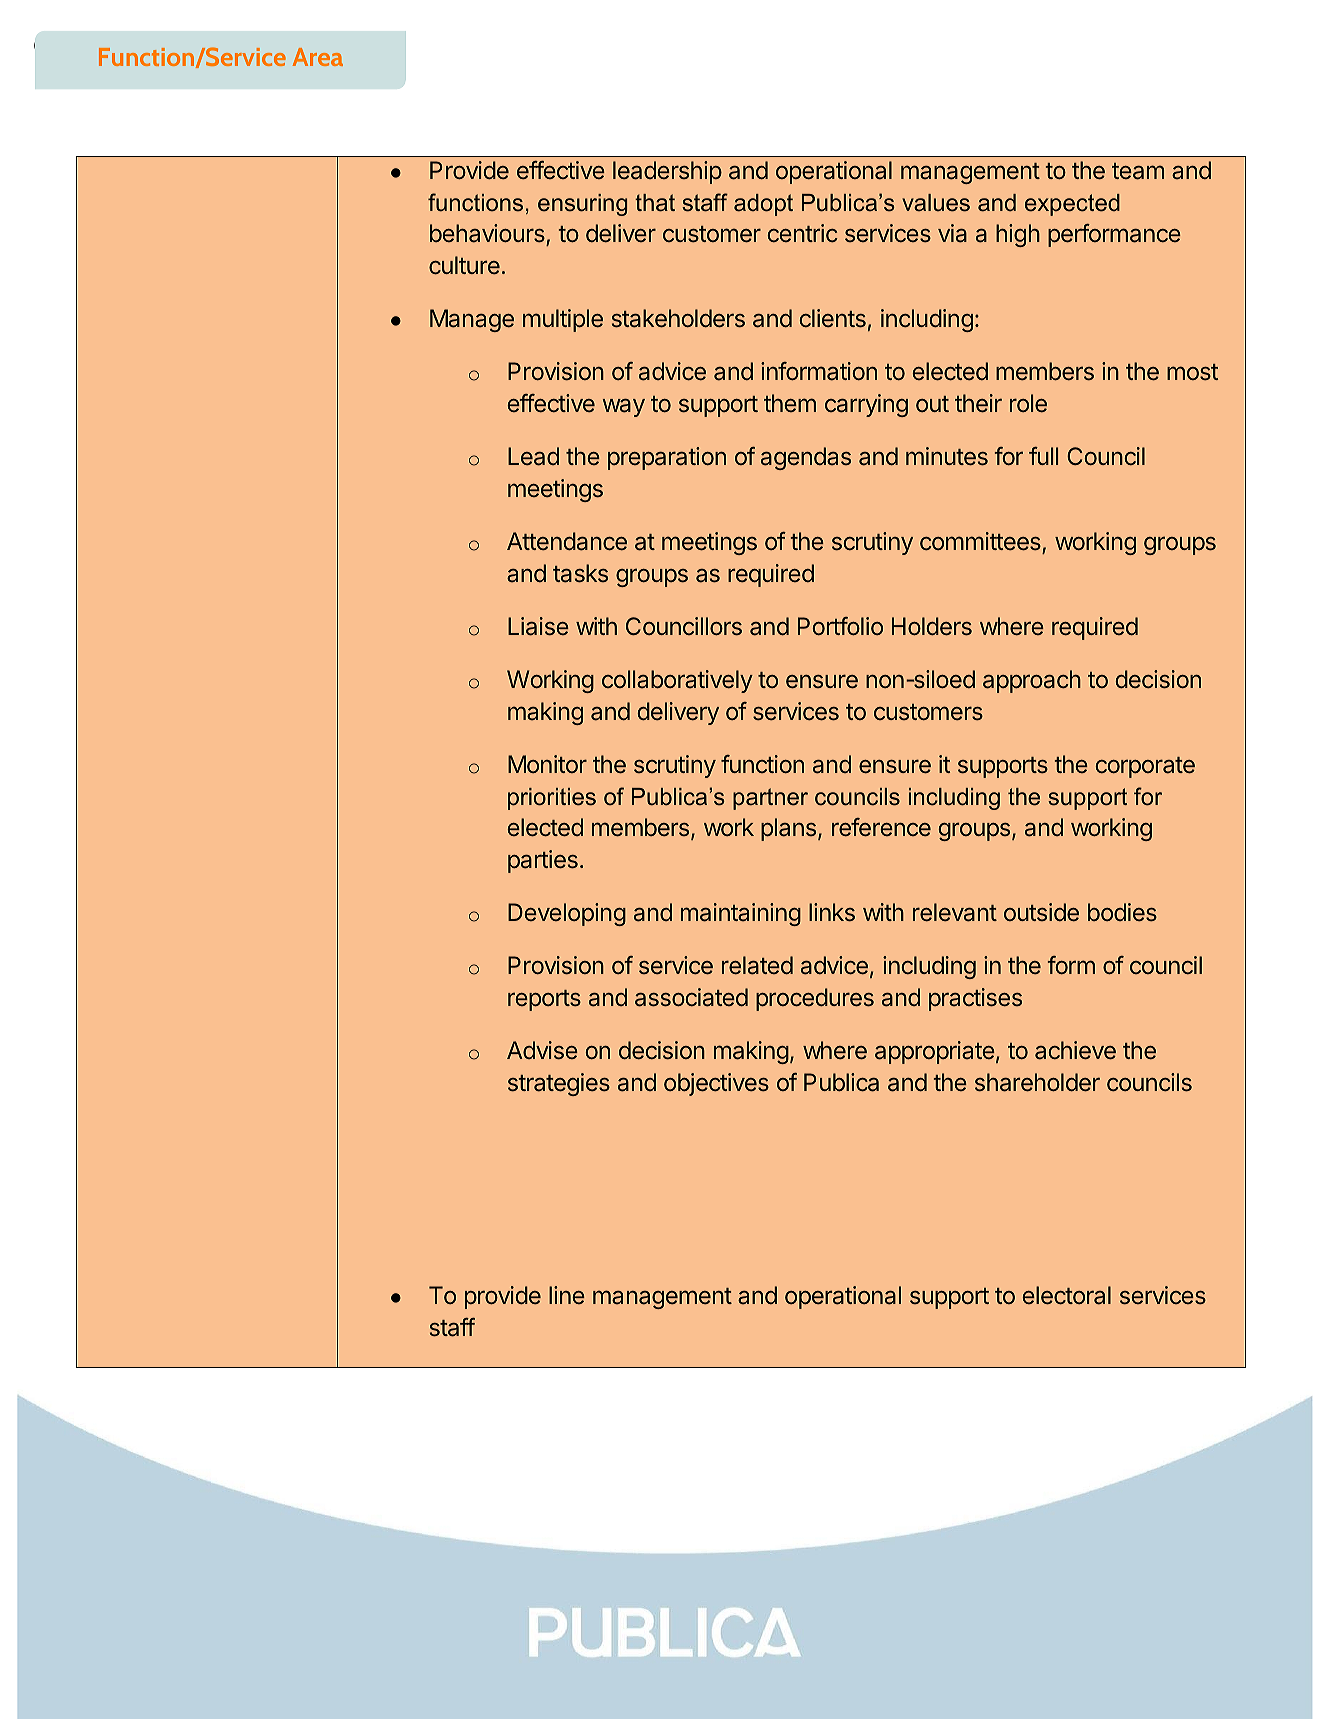  What do you see at coordinates (1043, 456) in the screenshot?
I see `full` at bounding box center [1043, 456].
